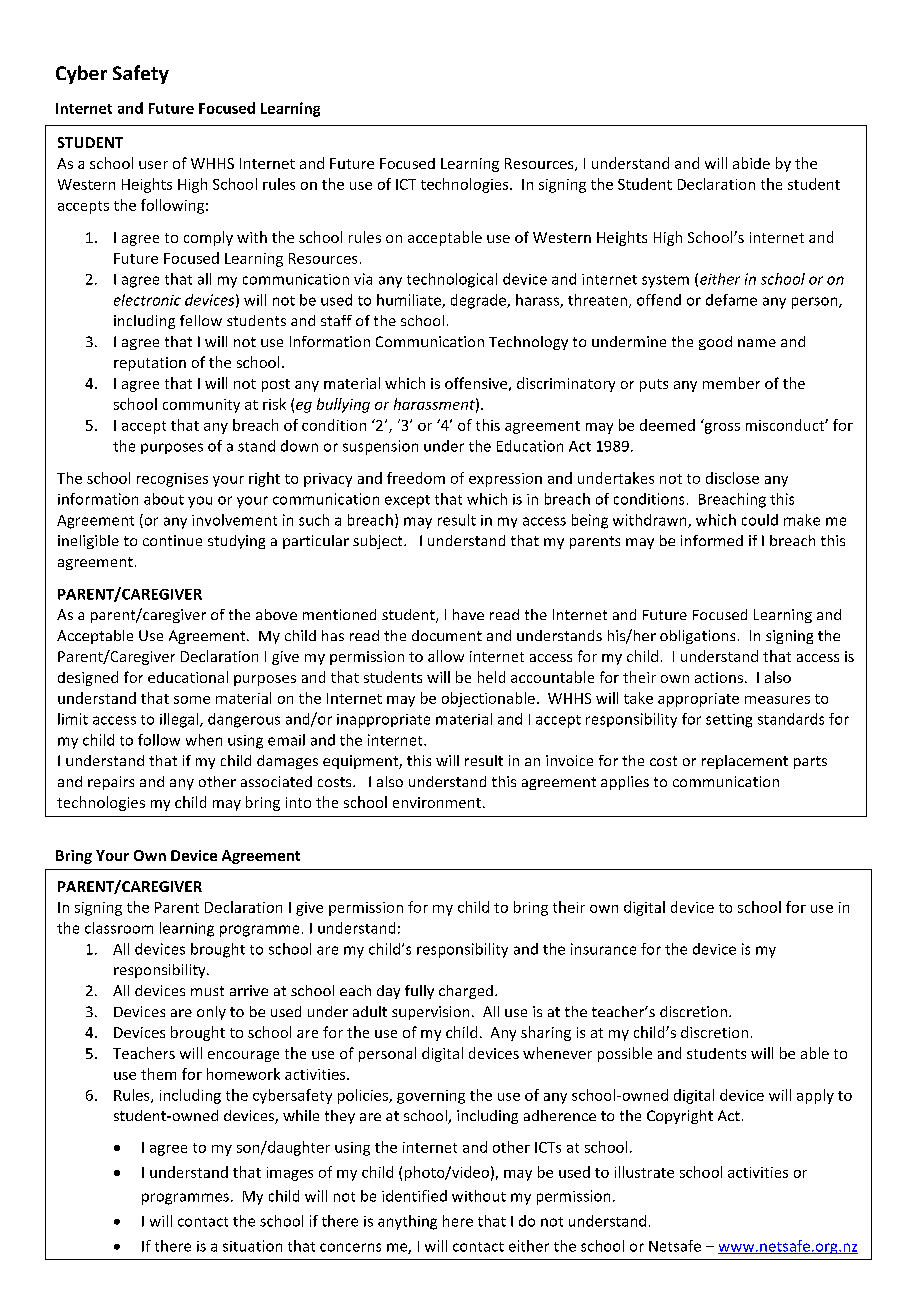 The image size is (924, 1308). What do you see at coordinates (180, 720) in the screenshot?
I see `illegal` at bounding box center [180, 720].
